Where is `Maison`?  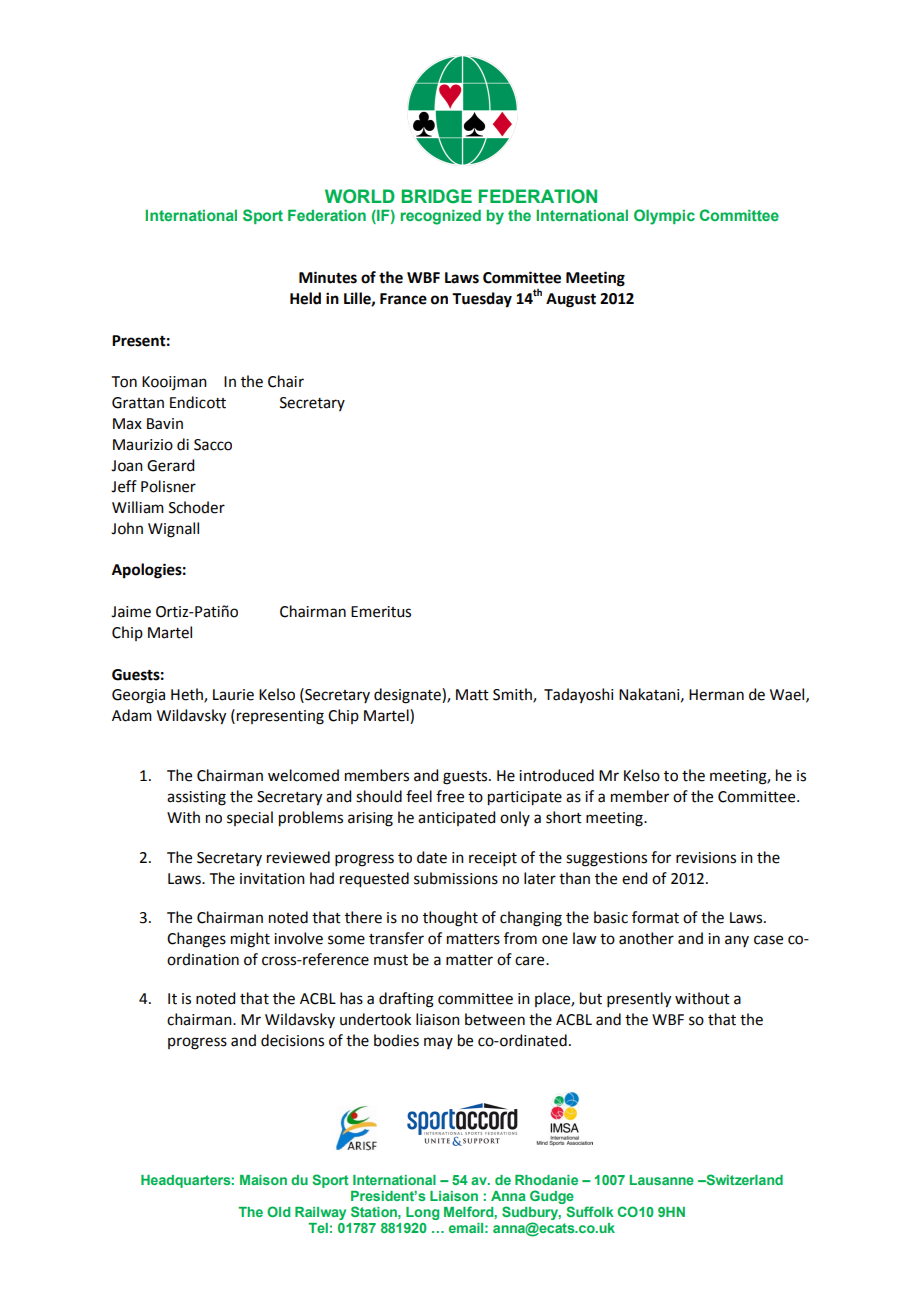 Maison is located at coordinates (263, 1180).
